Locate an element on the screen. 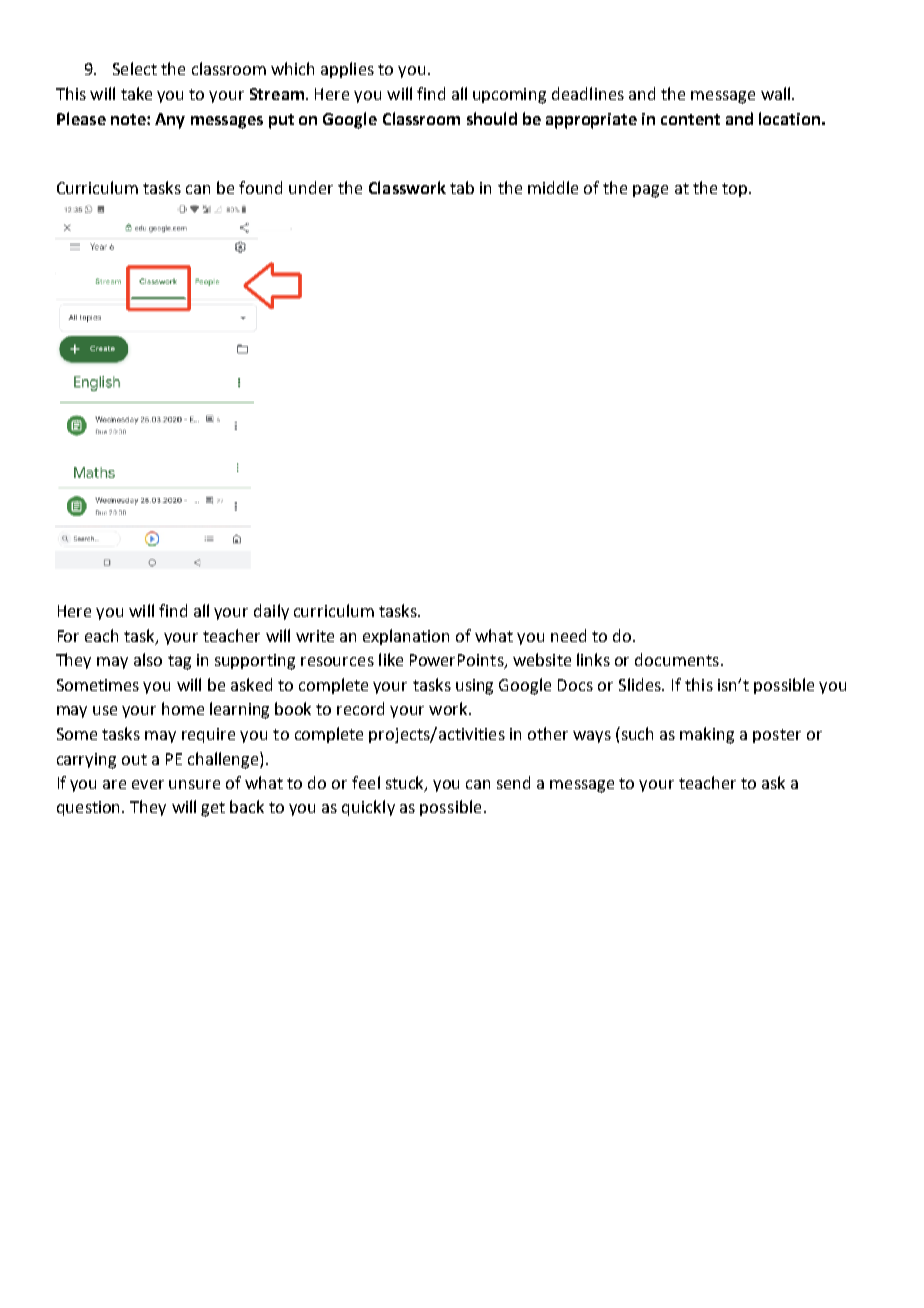 The image size is (924, 1308). found is located at coordinates (260, 187).
